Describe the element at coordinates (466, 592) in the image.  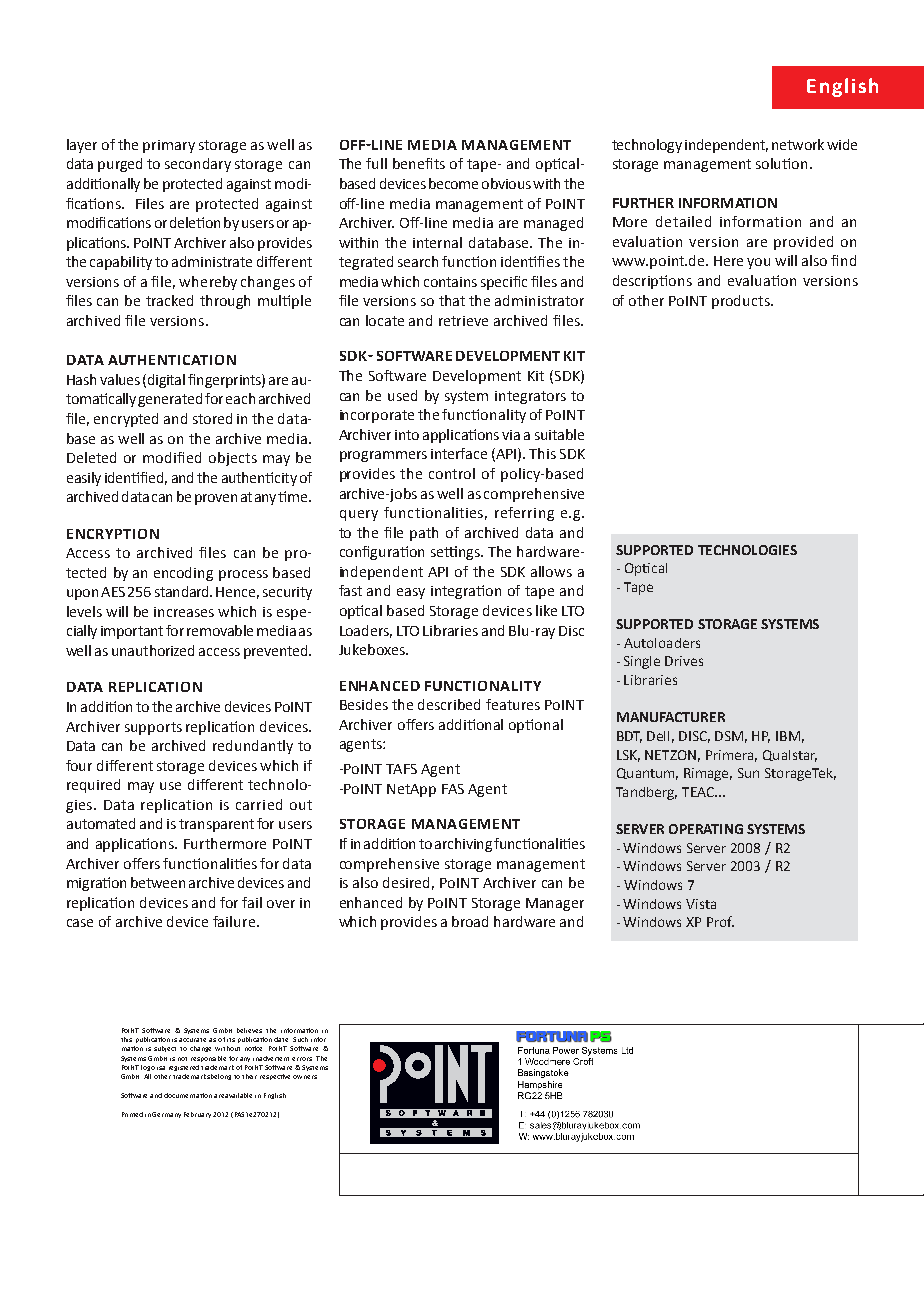
I see `integration` at that location.
